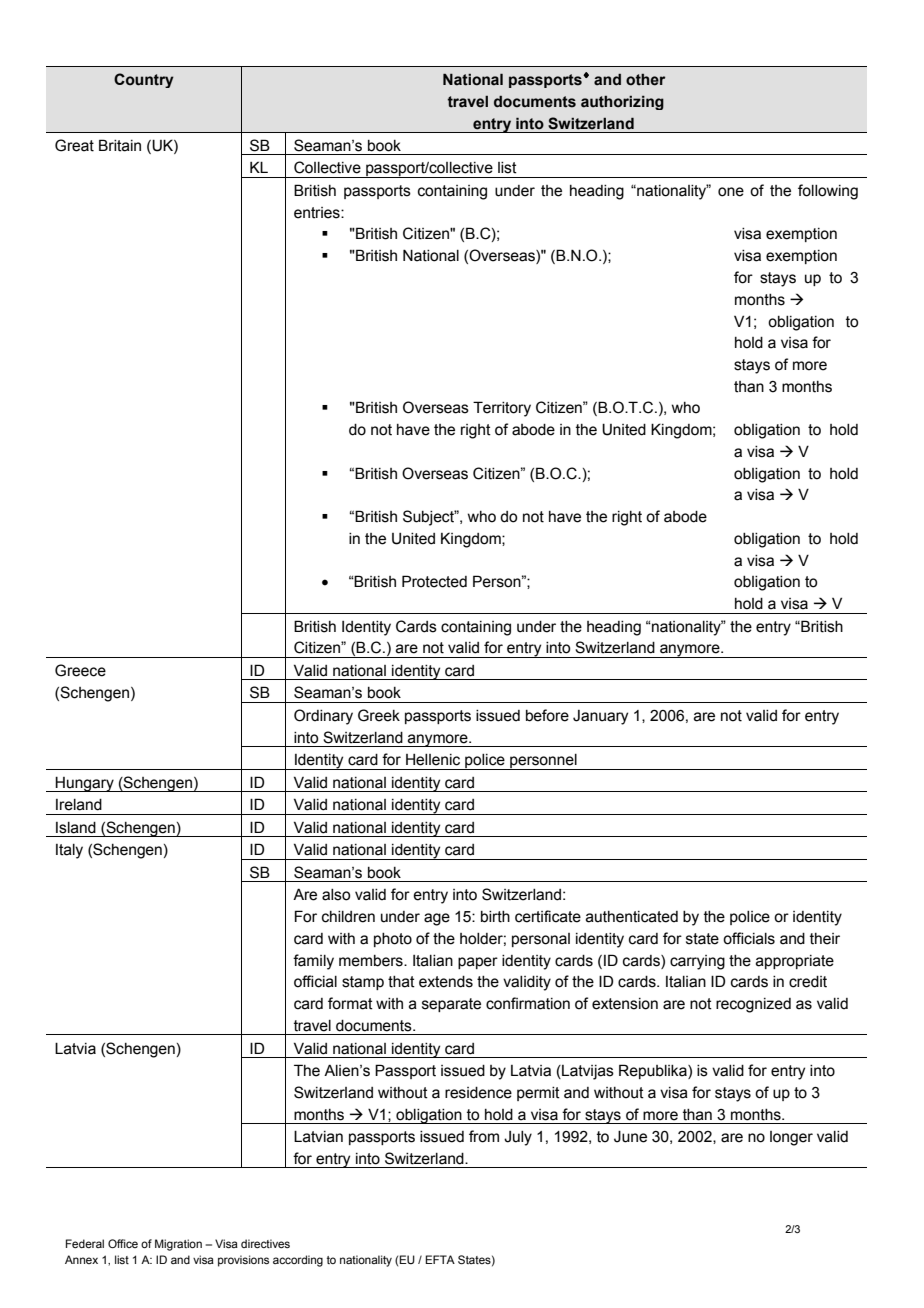 This document has width=924, height=1308. What do you see at coordinates (440, 1259) in the document?
I see `EFTA` at bounding box center [440, 1259].
